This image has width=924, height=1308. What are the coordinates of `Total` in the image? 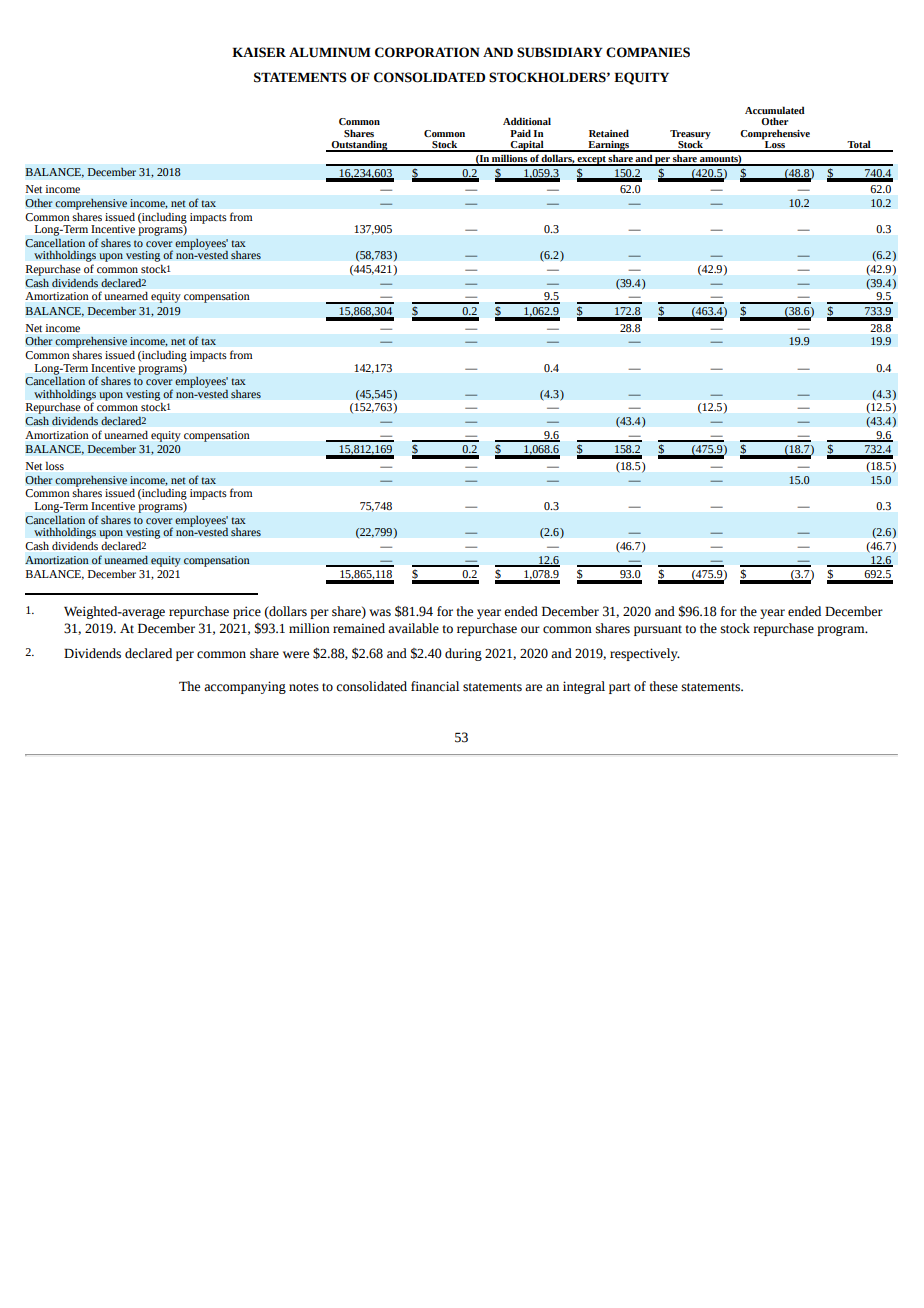 It's located at (859, 145).
